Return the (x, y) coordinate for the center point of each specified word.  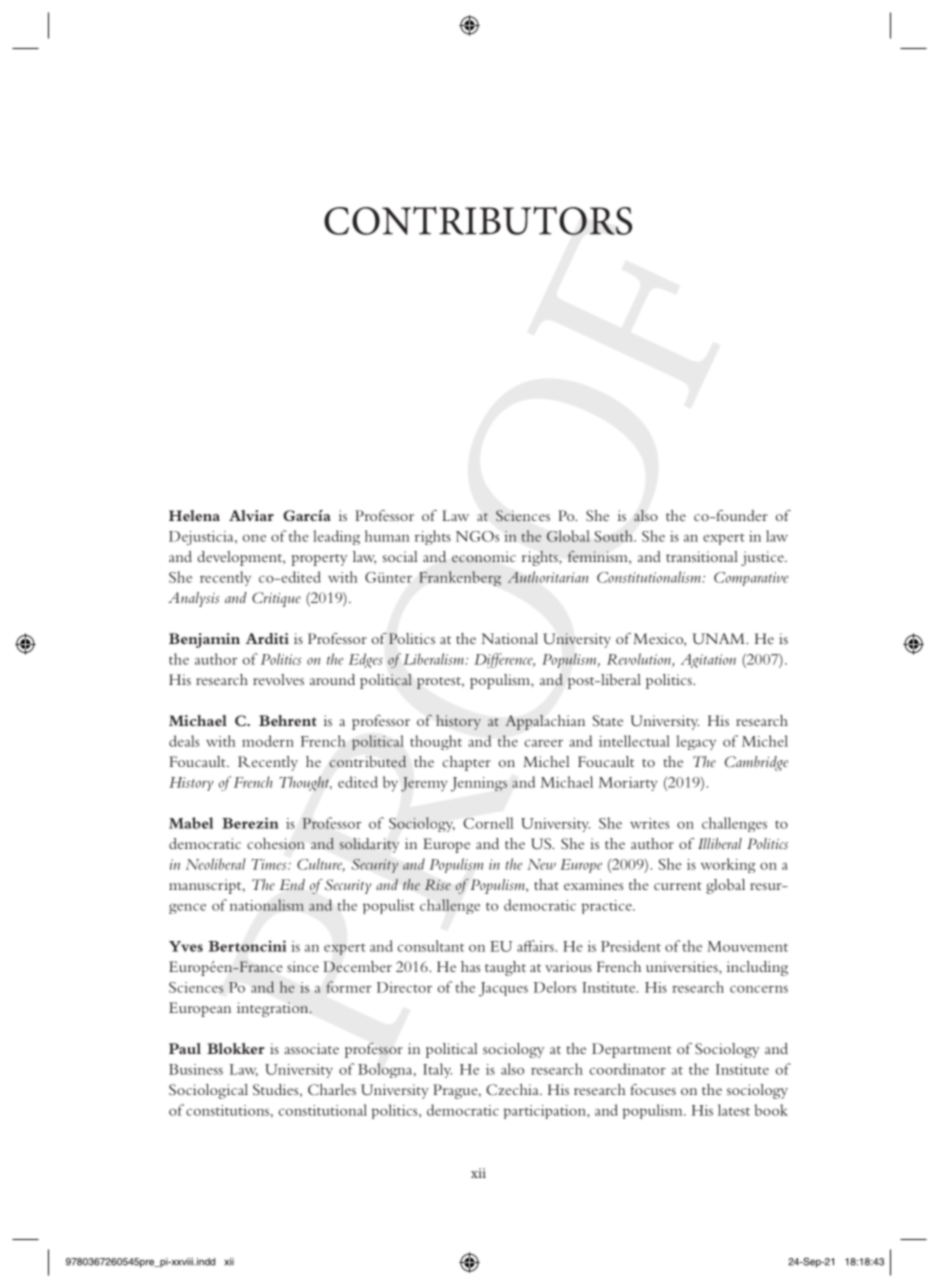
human (387, 536)
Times (270, 864)
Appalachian (545, 722)
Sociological (208, 1091)
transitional (702, 556)
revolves (278, 679)
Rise (438, 884)
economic (484, 557)
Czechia (513, 1090)
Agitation (708, 661)
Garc (300, 515)
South (614, 536)
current (678, 886)
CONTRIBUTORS (478, 220)
